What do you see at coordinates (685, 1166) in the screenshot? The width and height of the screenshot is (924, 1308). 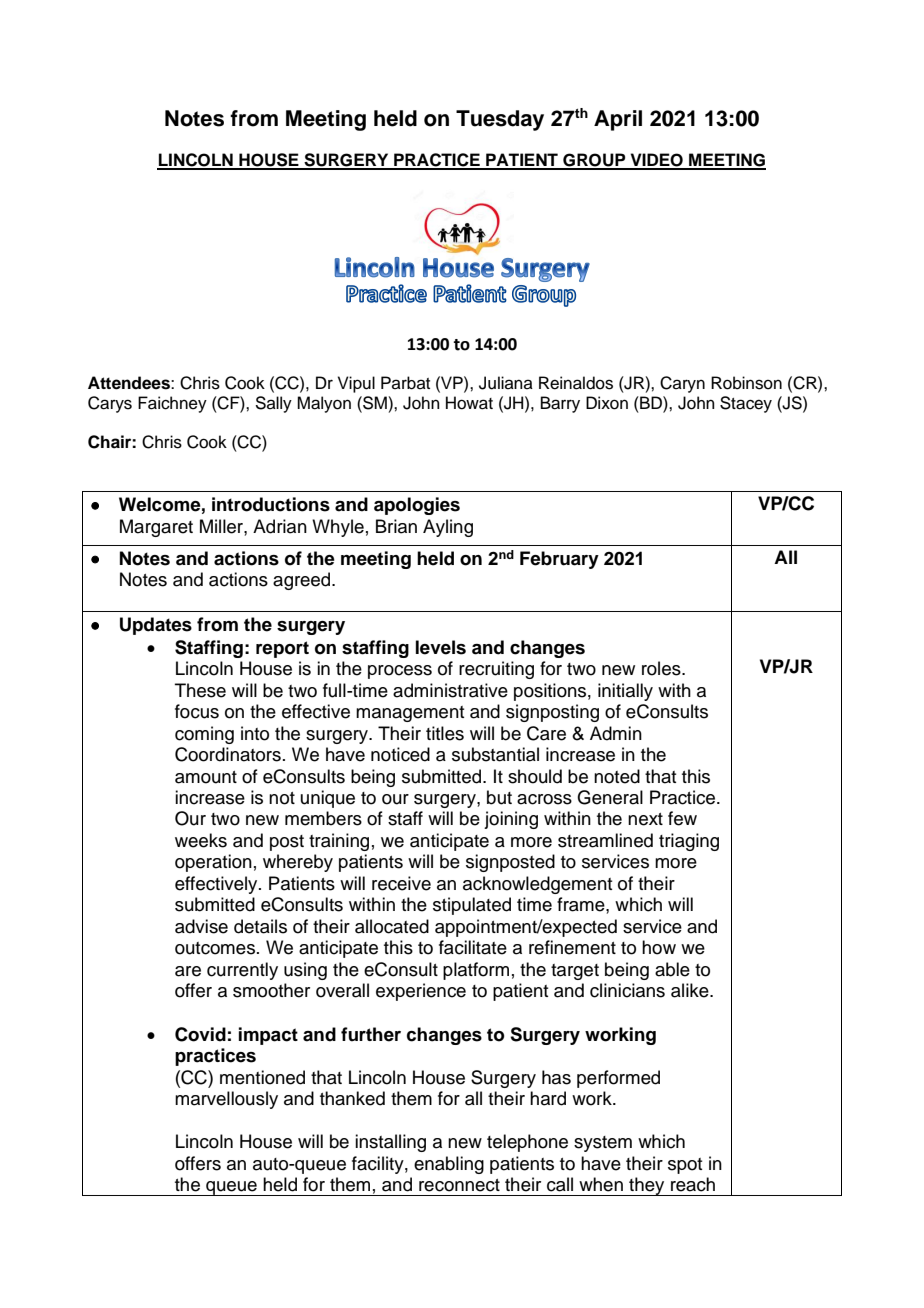 I see `spot` at bounding box center [685, 1166].
